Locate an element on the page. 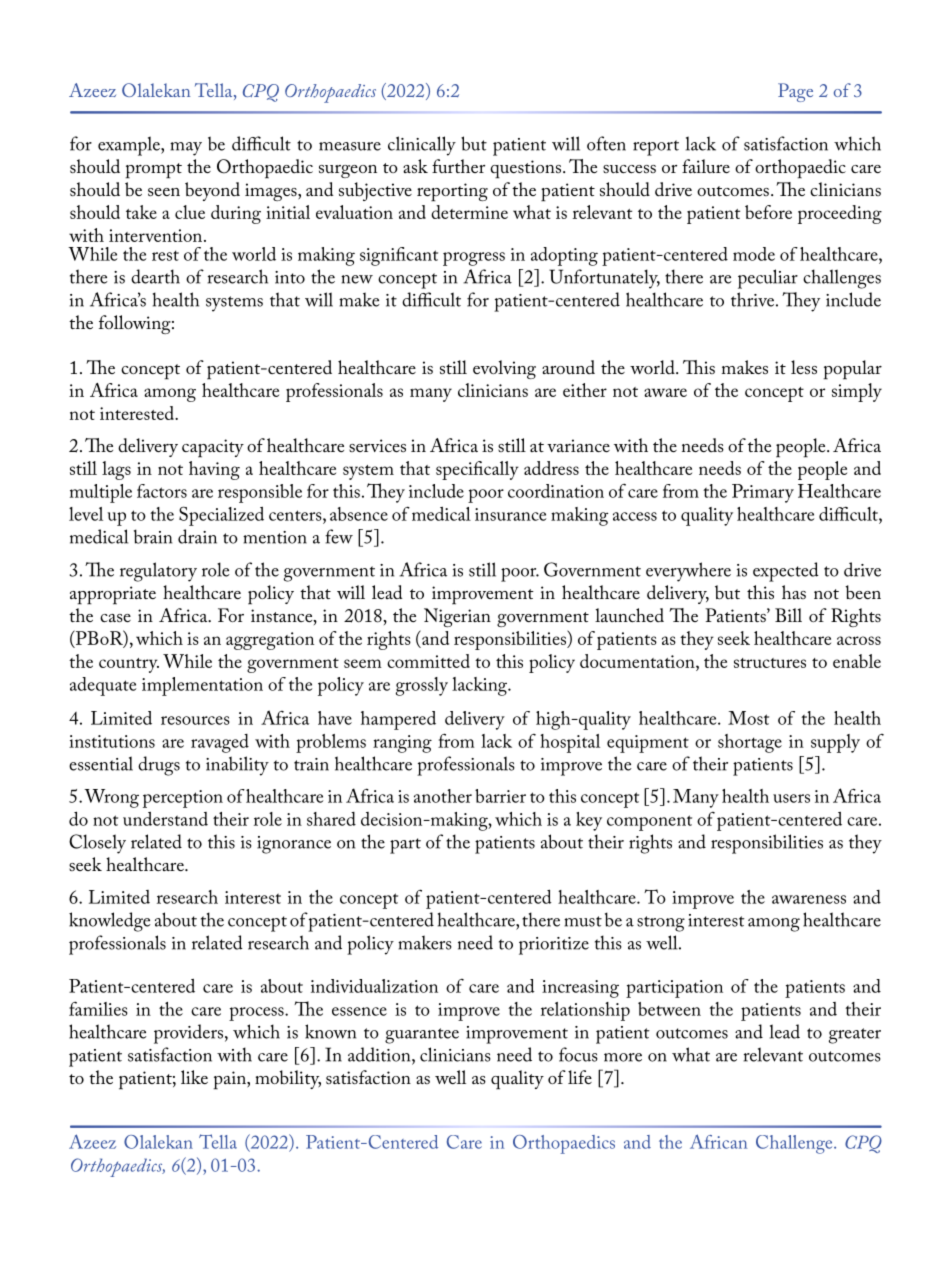 This image has height=1270, width=952. resources is located at coordinates (195, 720).
